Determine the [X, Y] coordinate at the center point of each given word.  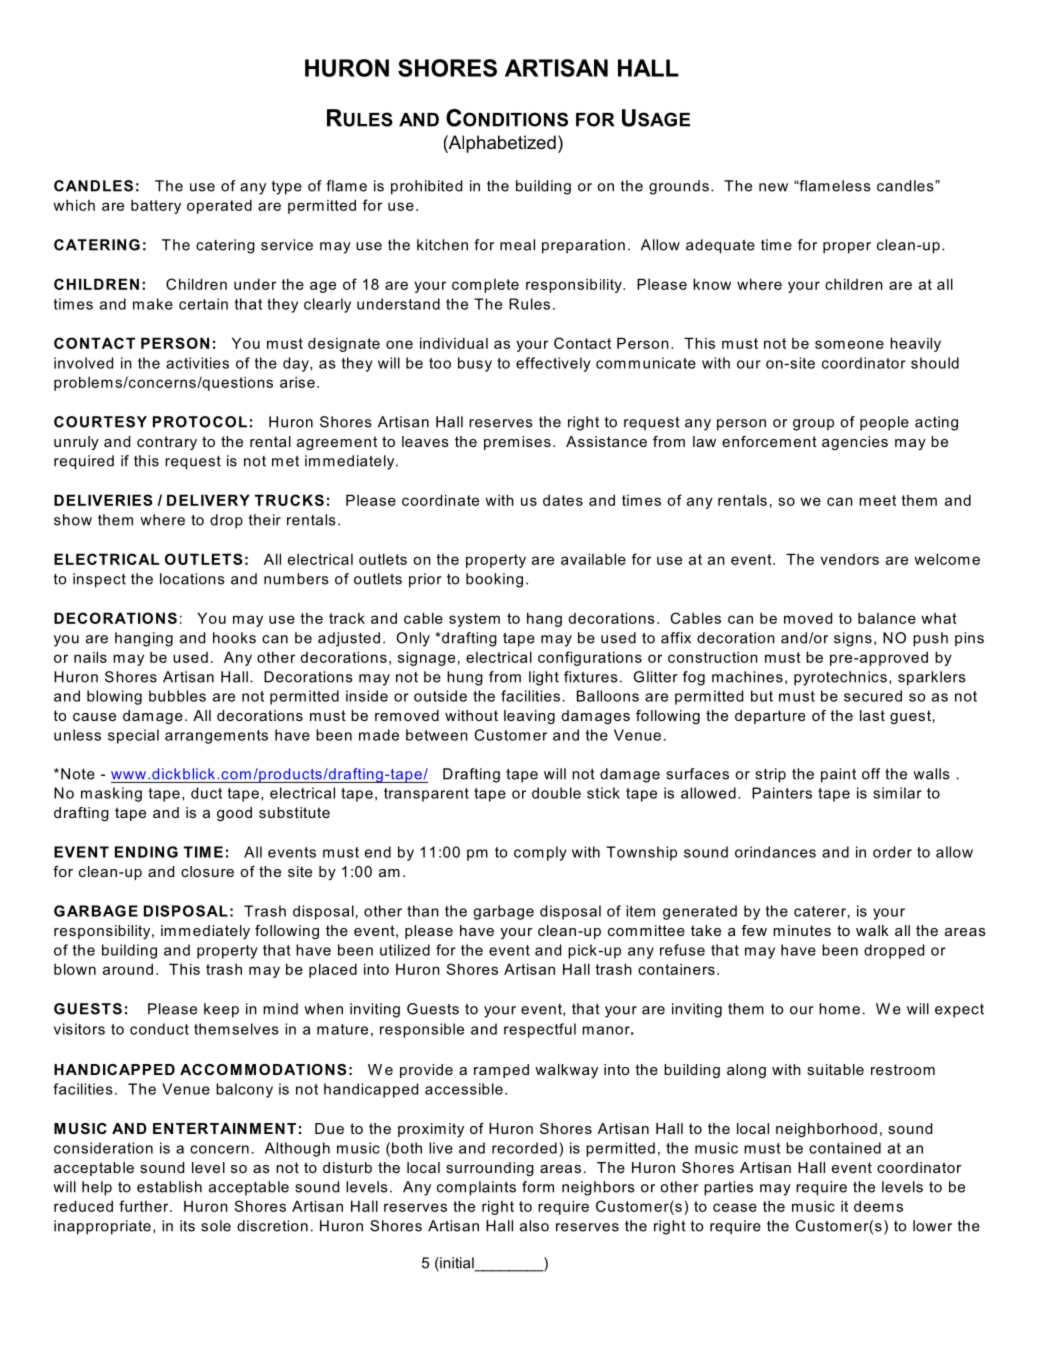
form [538, 1187]
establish [169, 1187]
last [872, 715]
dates [563, 500]
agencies [855, 443]
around [128, 969]
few [754, 930]
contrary [167, 443]
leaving [529, 717]
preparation [583, 246]
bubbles [177, 696]
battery [156, 207]
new [773, 187]
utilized [405, 950]
